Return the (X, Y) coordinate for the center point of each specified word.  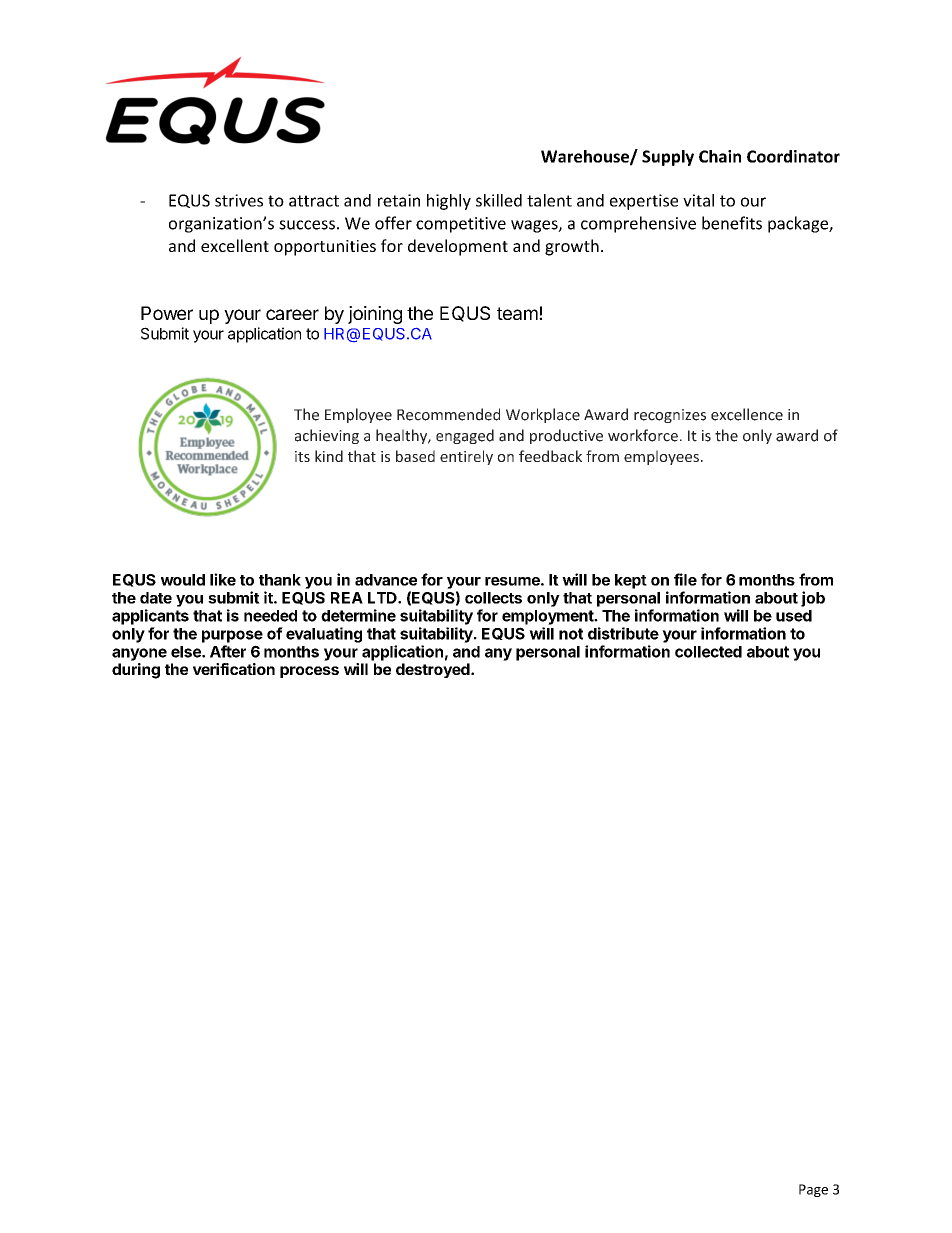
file (685, 579)
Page (813, 1190)
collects (493, 598)
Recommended (448, 414)
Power (167, 313)
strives (239, 200)
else (187, 652)
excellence (747, 414)
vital (698, 200)
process (309, 672)
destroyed (433, 670)
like (223, 579)
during (136, 671)
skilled (499, 200)
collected (708, 652)
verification (234, 669)
